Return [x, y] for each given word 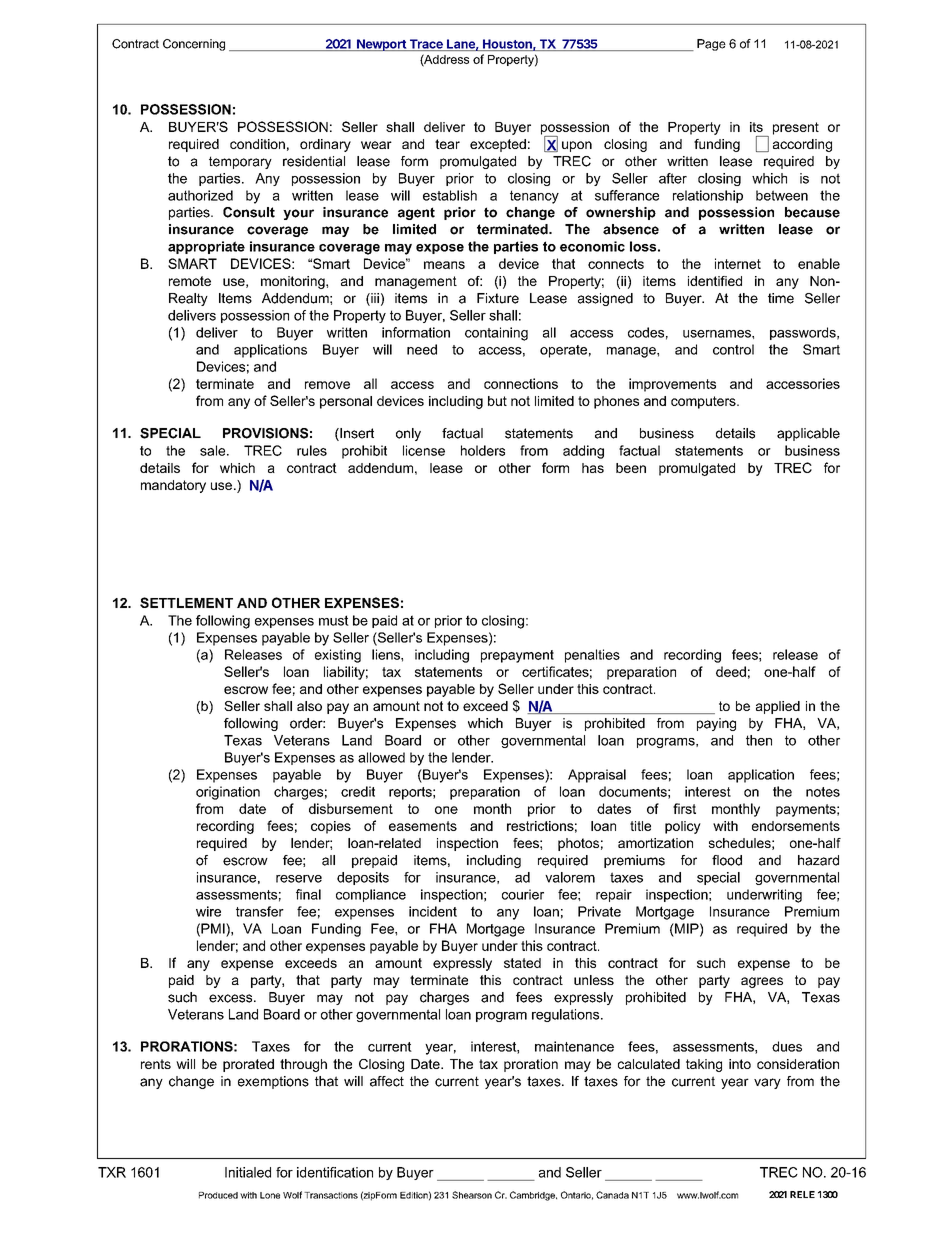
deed [731, 671]
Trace [426, 45]
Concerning [194, 45]
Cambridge [533, 1196]
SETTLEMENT [186, 602]
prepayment [517, 656]
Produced [218, 1195]
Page [711, 45]
